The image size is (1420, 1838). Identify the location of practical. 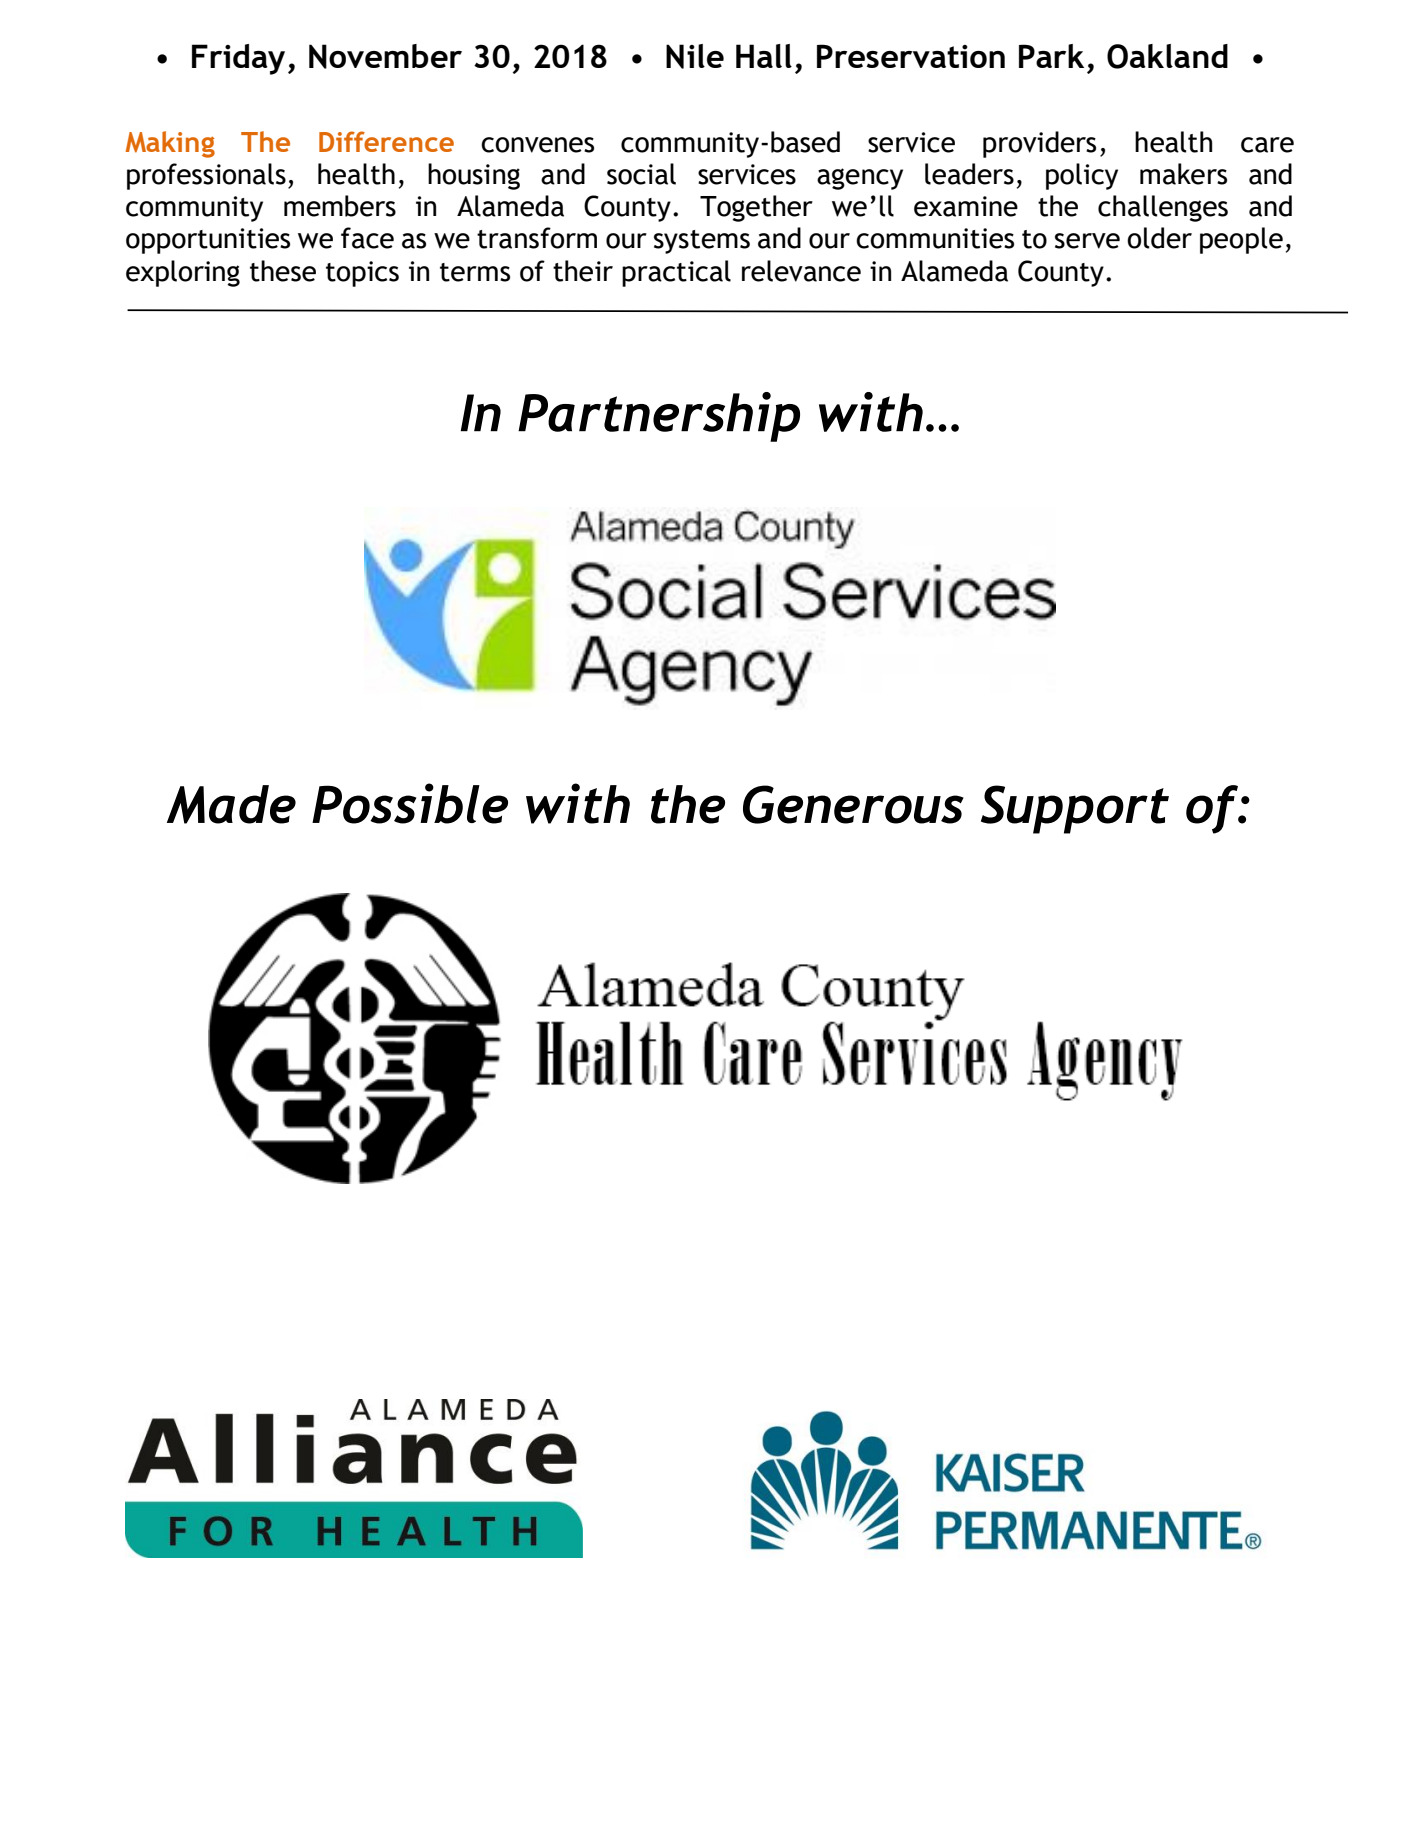
(676, 273).
